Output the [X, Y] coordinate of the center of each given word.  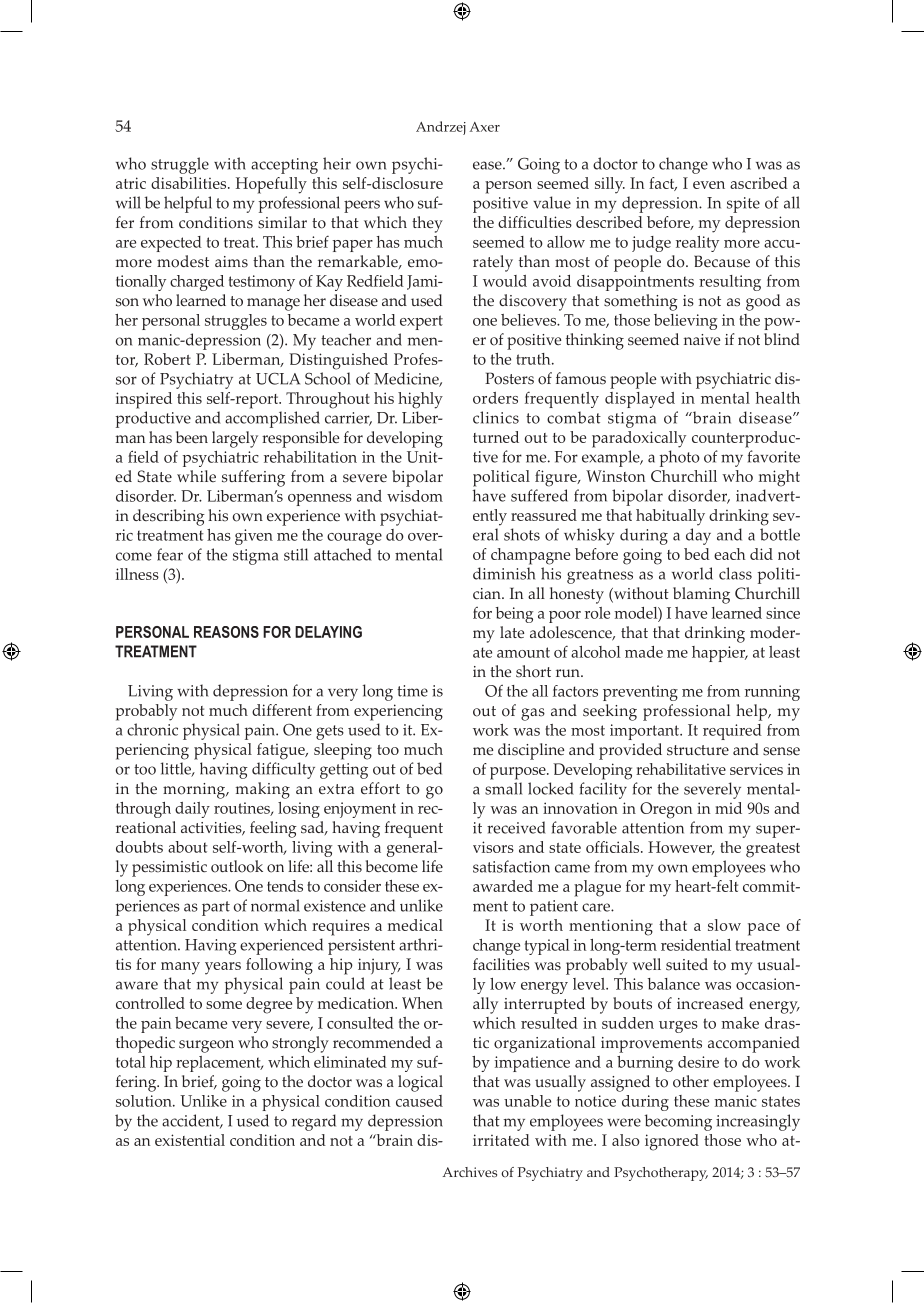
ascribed [759, 183]
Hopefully [271, 185]
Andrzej [441, 128]
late [512, 632]
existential [190, 1140]
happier [720, 654]
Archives [470, 1172]
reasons [226, 632]
